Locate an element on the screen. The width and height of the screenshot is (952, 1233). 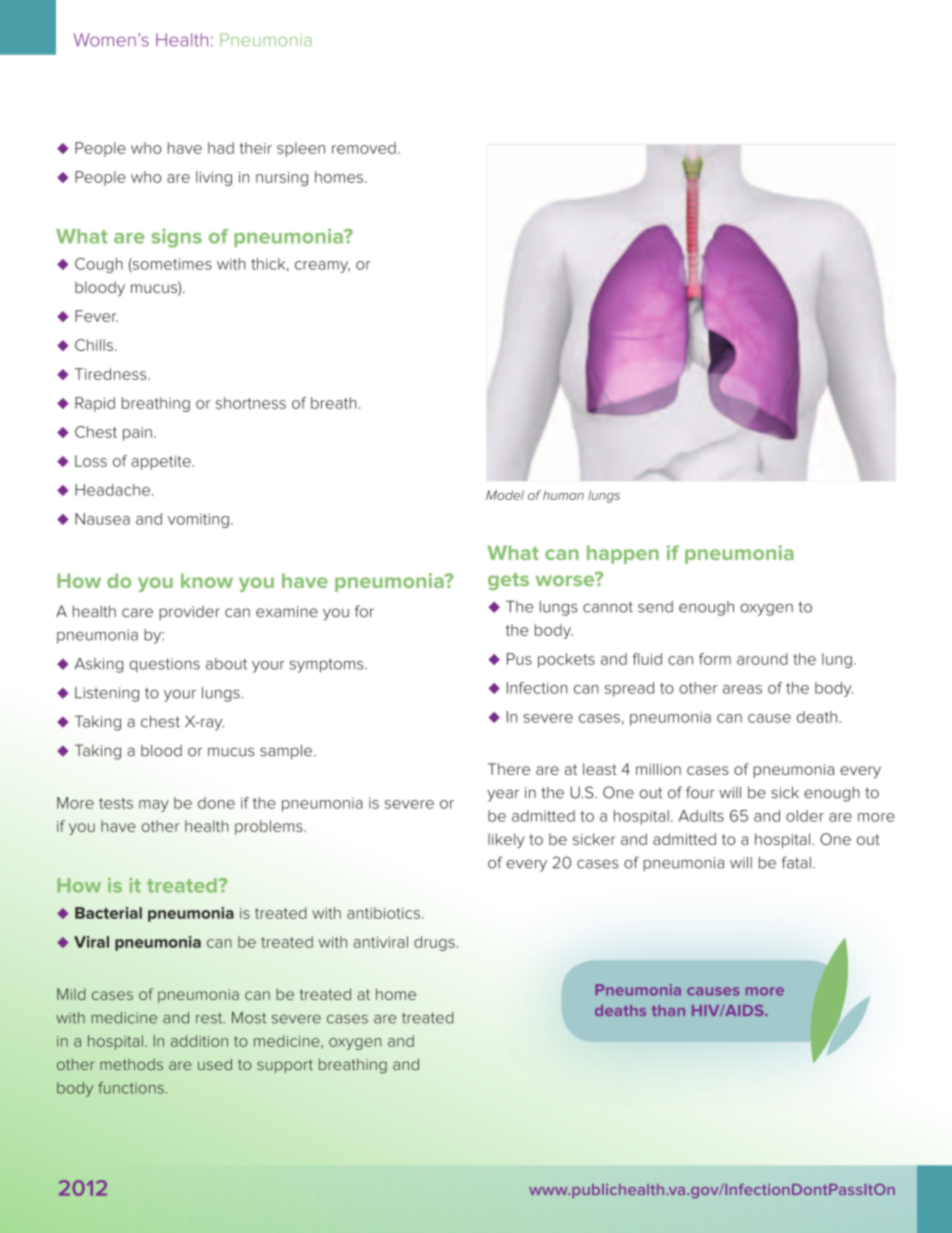
removed is located at coordinates (364, 148).
